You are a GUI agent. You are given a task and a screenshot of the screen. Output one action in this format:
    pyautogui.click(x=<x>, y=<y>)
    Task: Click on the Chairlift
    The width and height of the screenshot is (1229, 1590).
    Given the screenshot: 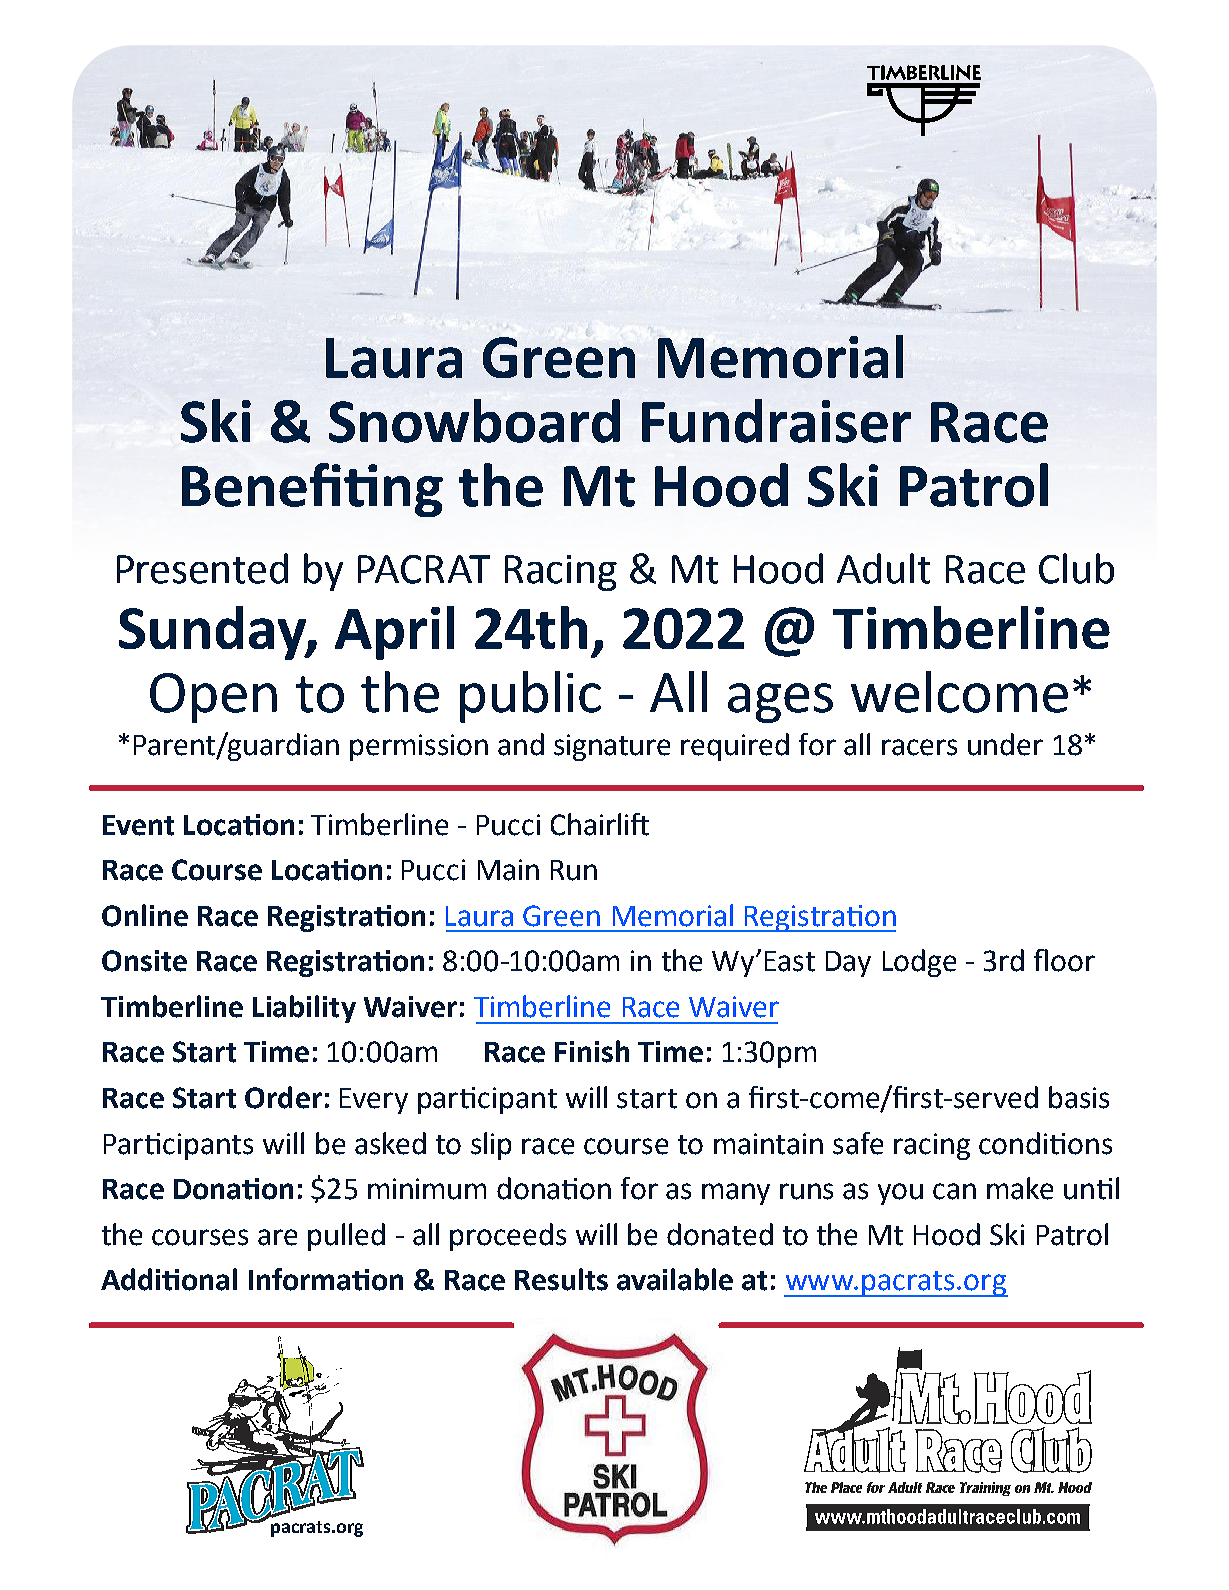 What is the action you would take?
    pyautogui.click(x=600, y=824)
